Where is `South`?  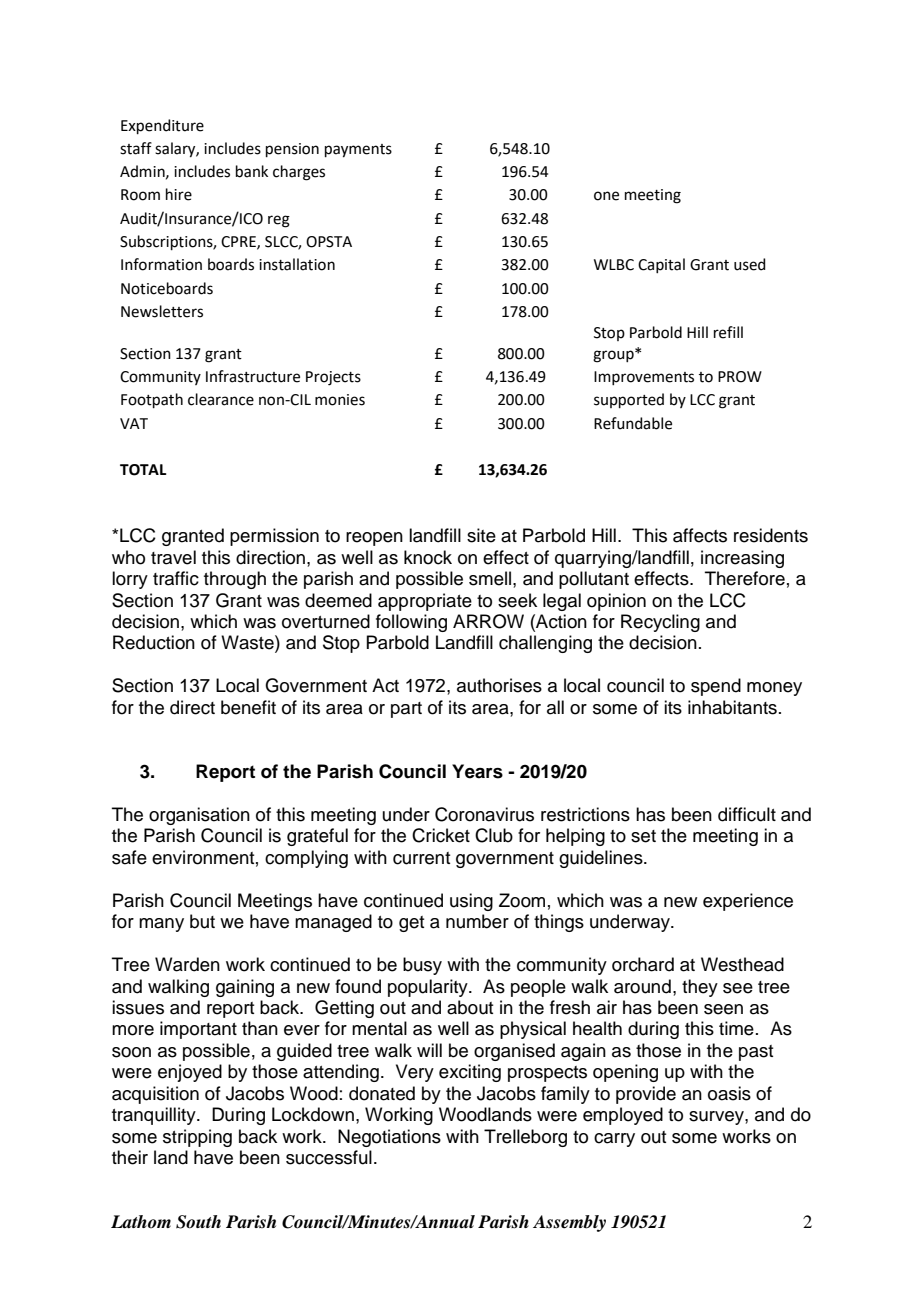 South is located at coordinates (198, 1222).
